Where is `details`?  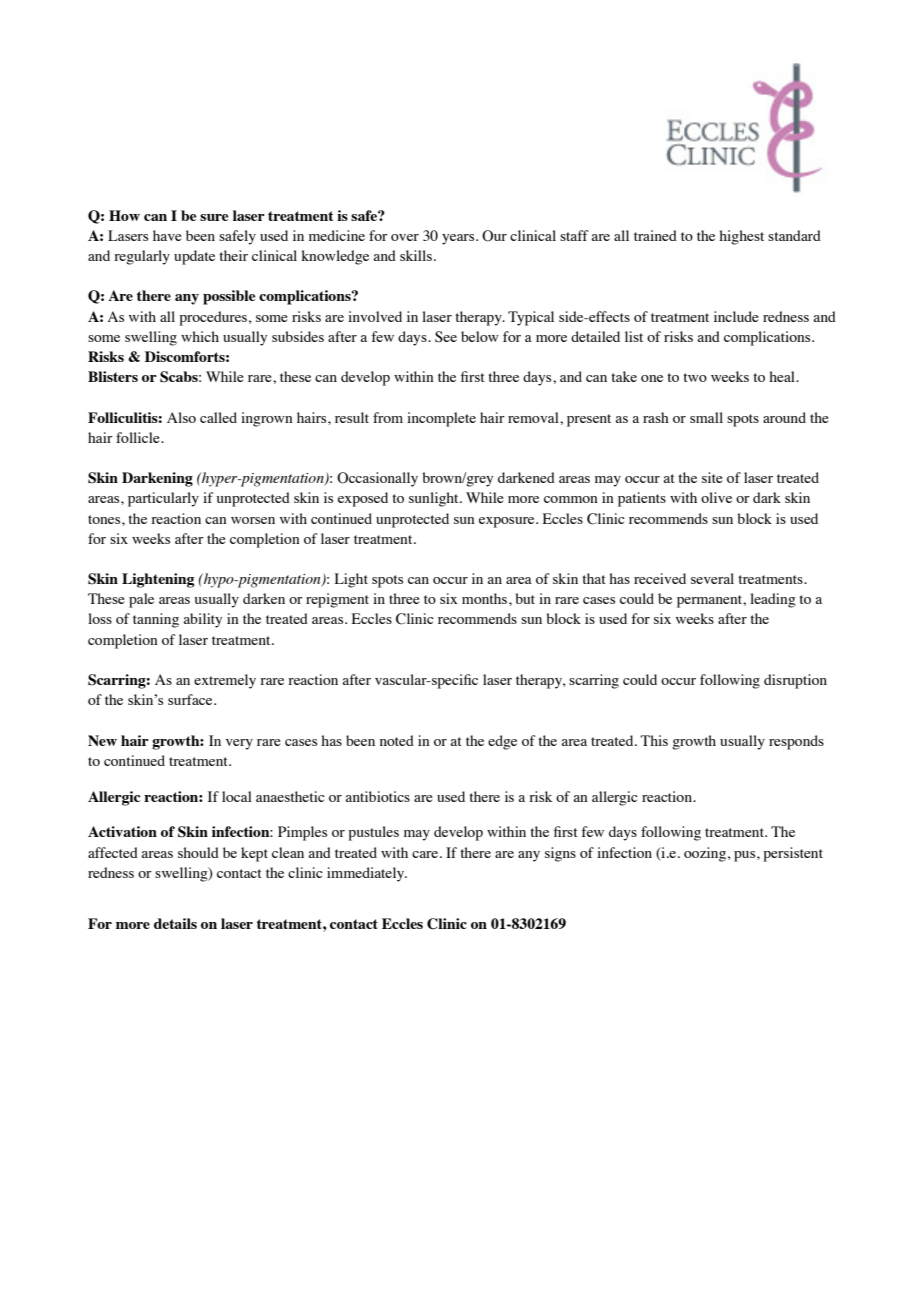 details is located at coordinates (175, 923).
